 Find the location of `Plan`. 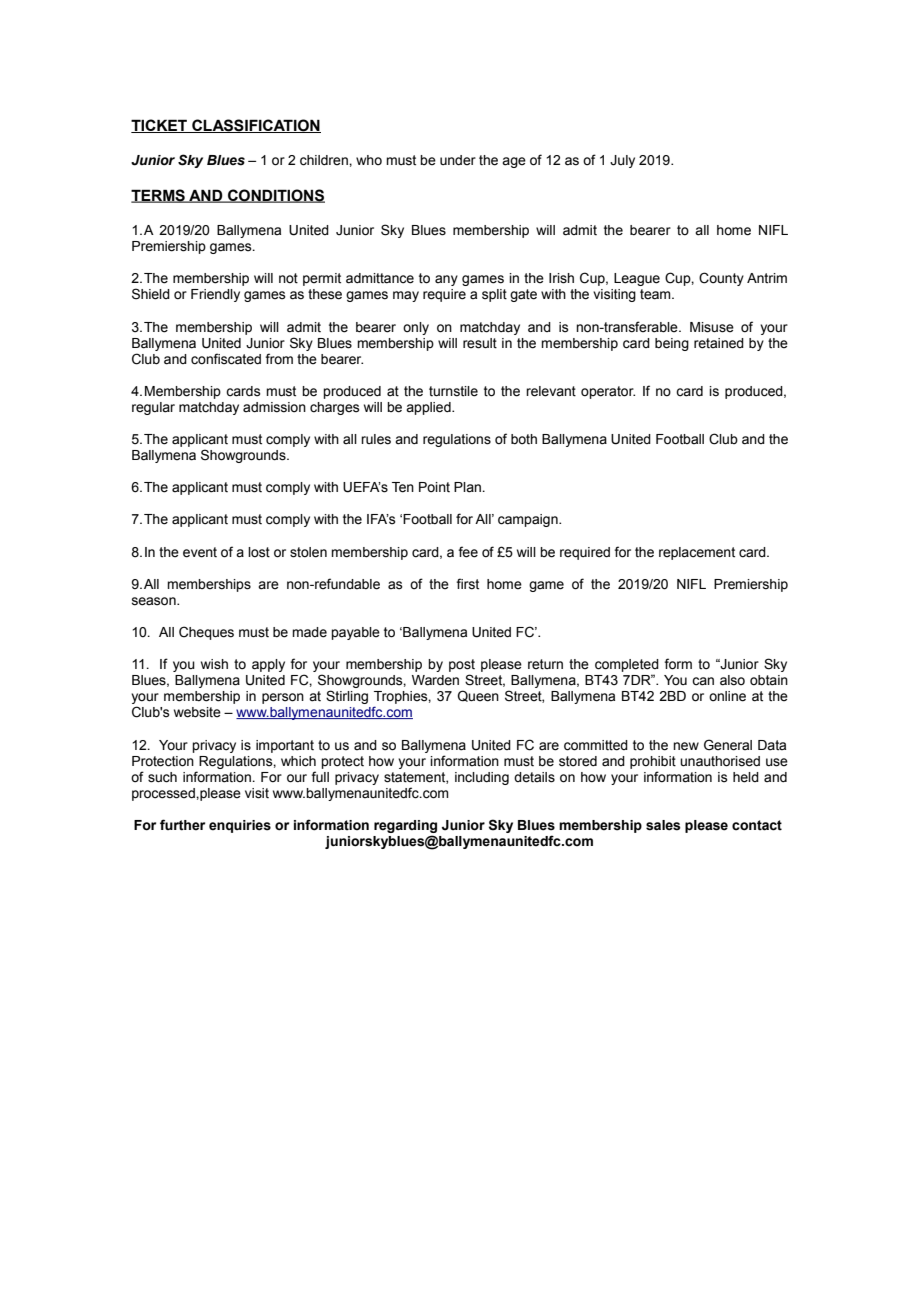

Plan is located at coordinates (468, 487).
